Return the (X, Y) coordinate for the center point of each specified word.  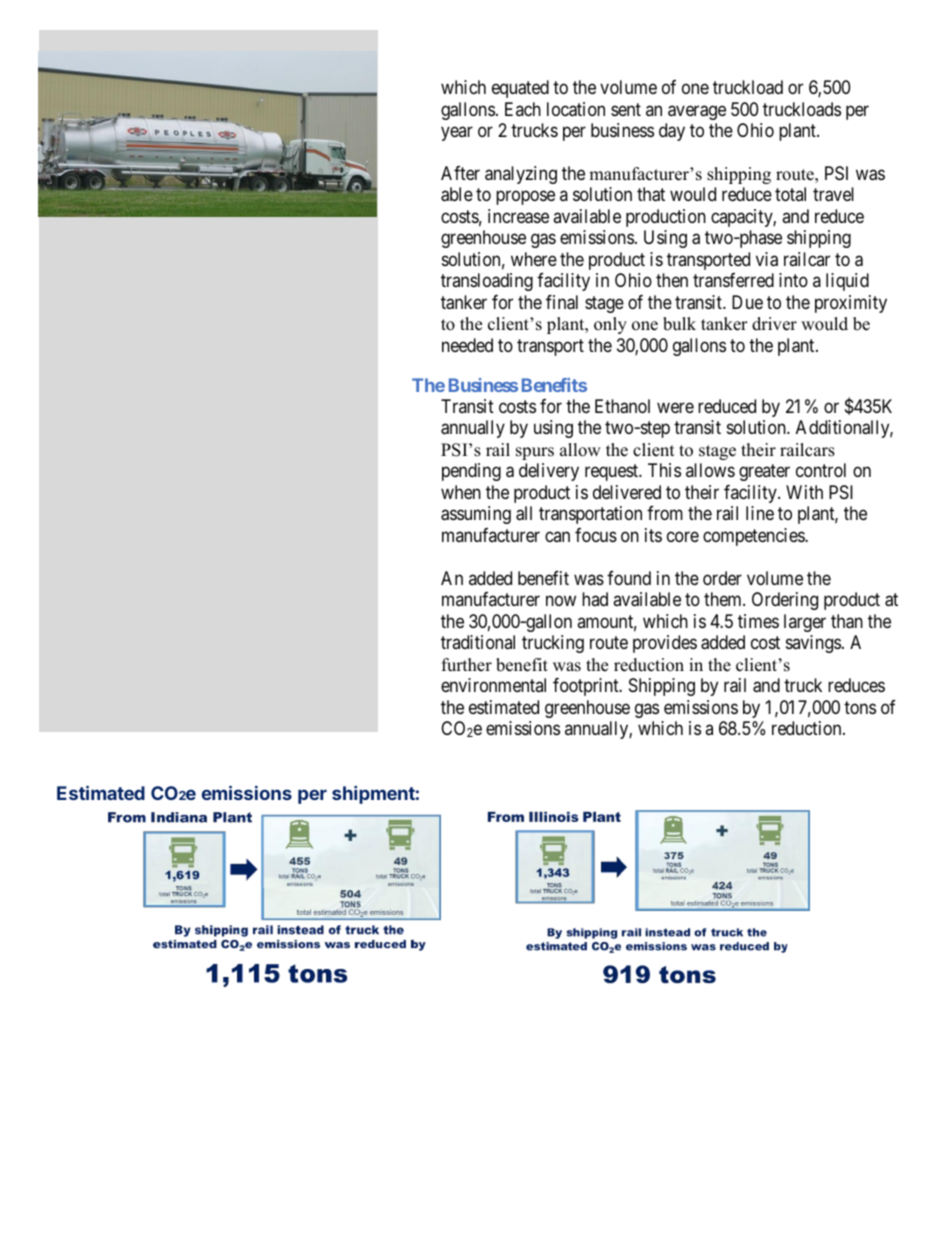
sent (626, 109)
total (790, 194)
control (821, 470)
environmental (493, 685)
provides (665, 644)
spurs (535, 453)
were (675, 407)
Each (523, 109)
